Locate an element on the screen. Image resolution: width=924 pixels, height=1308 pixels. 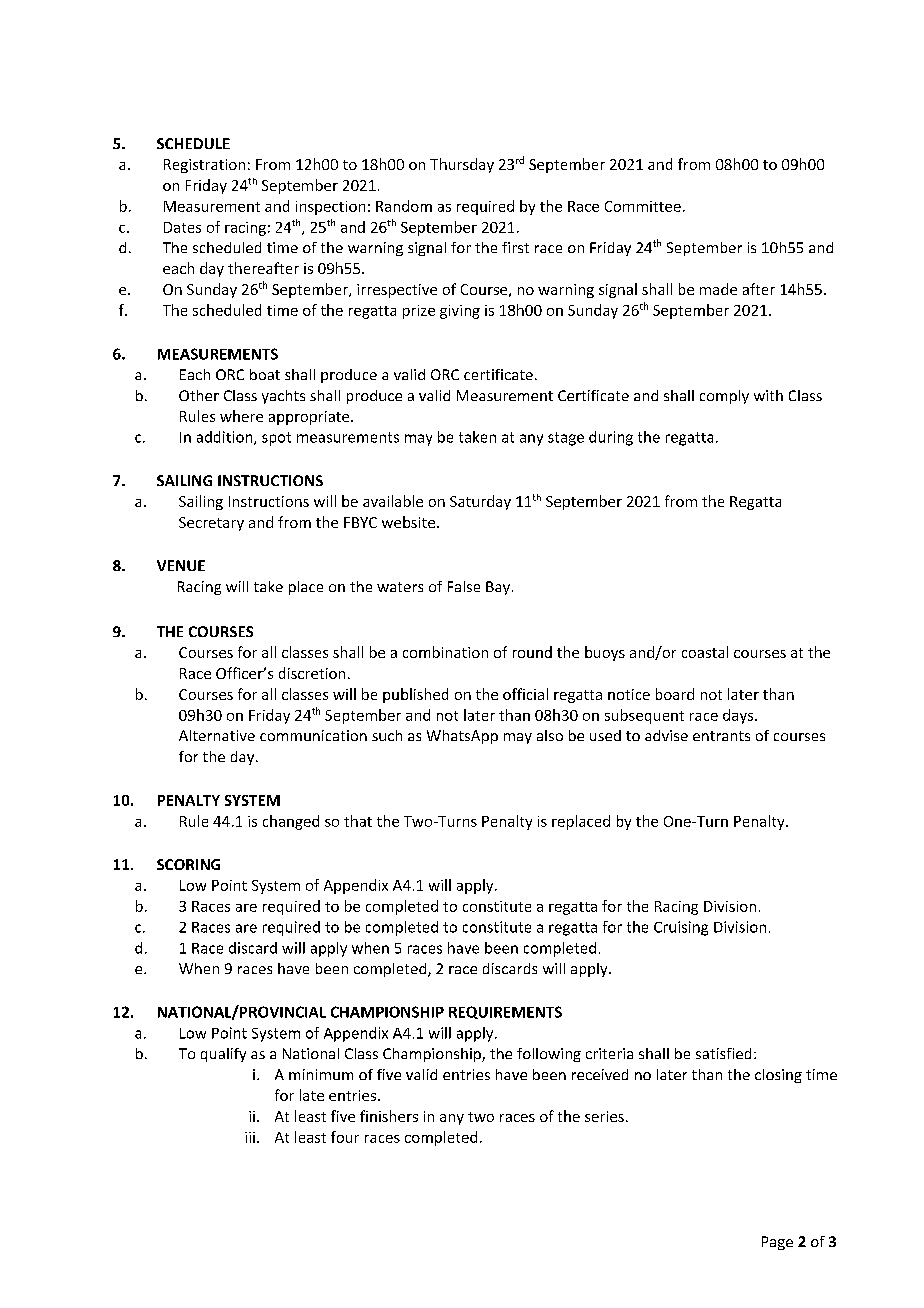
Cruising is located at coordinates (681, 928).
